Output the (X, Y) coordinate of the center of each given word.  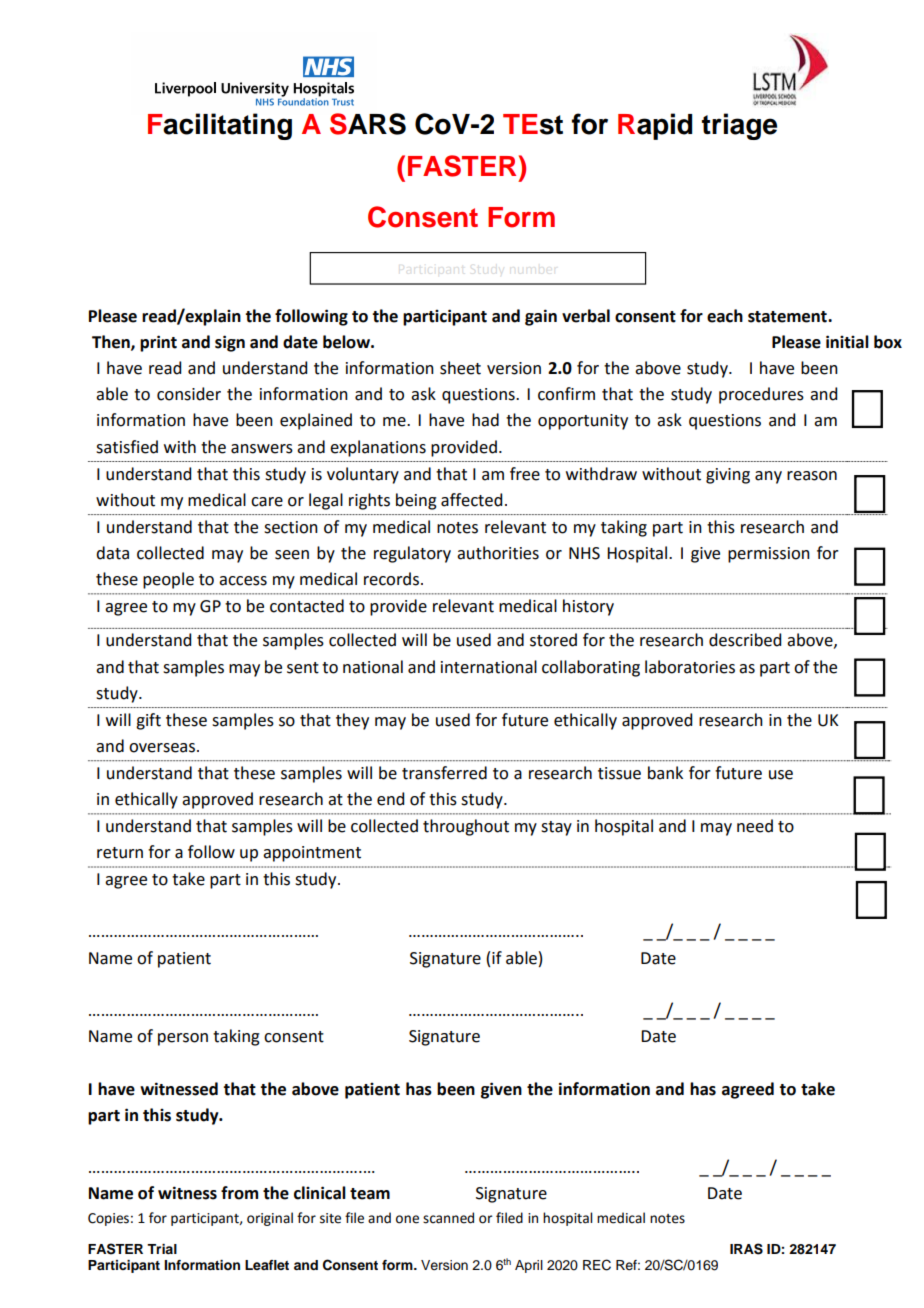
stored (553, 640)
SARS (368, 124)
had (485, 420)
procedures (761, 395)
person (183, 1039)
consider (189, 394)
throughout (466, 827)
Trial (162, 1249)
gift (148, 721)
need (755, 826)
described (745, 640)
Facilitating (220, 126)
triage (739, 126)
